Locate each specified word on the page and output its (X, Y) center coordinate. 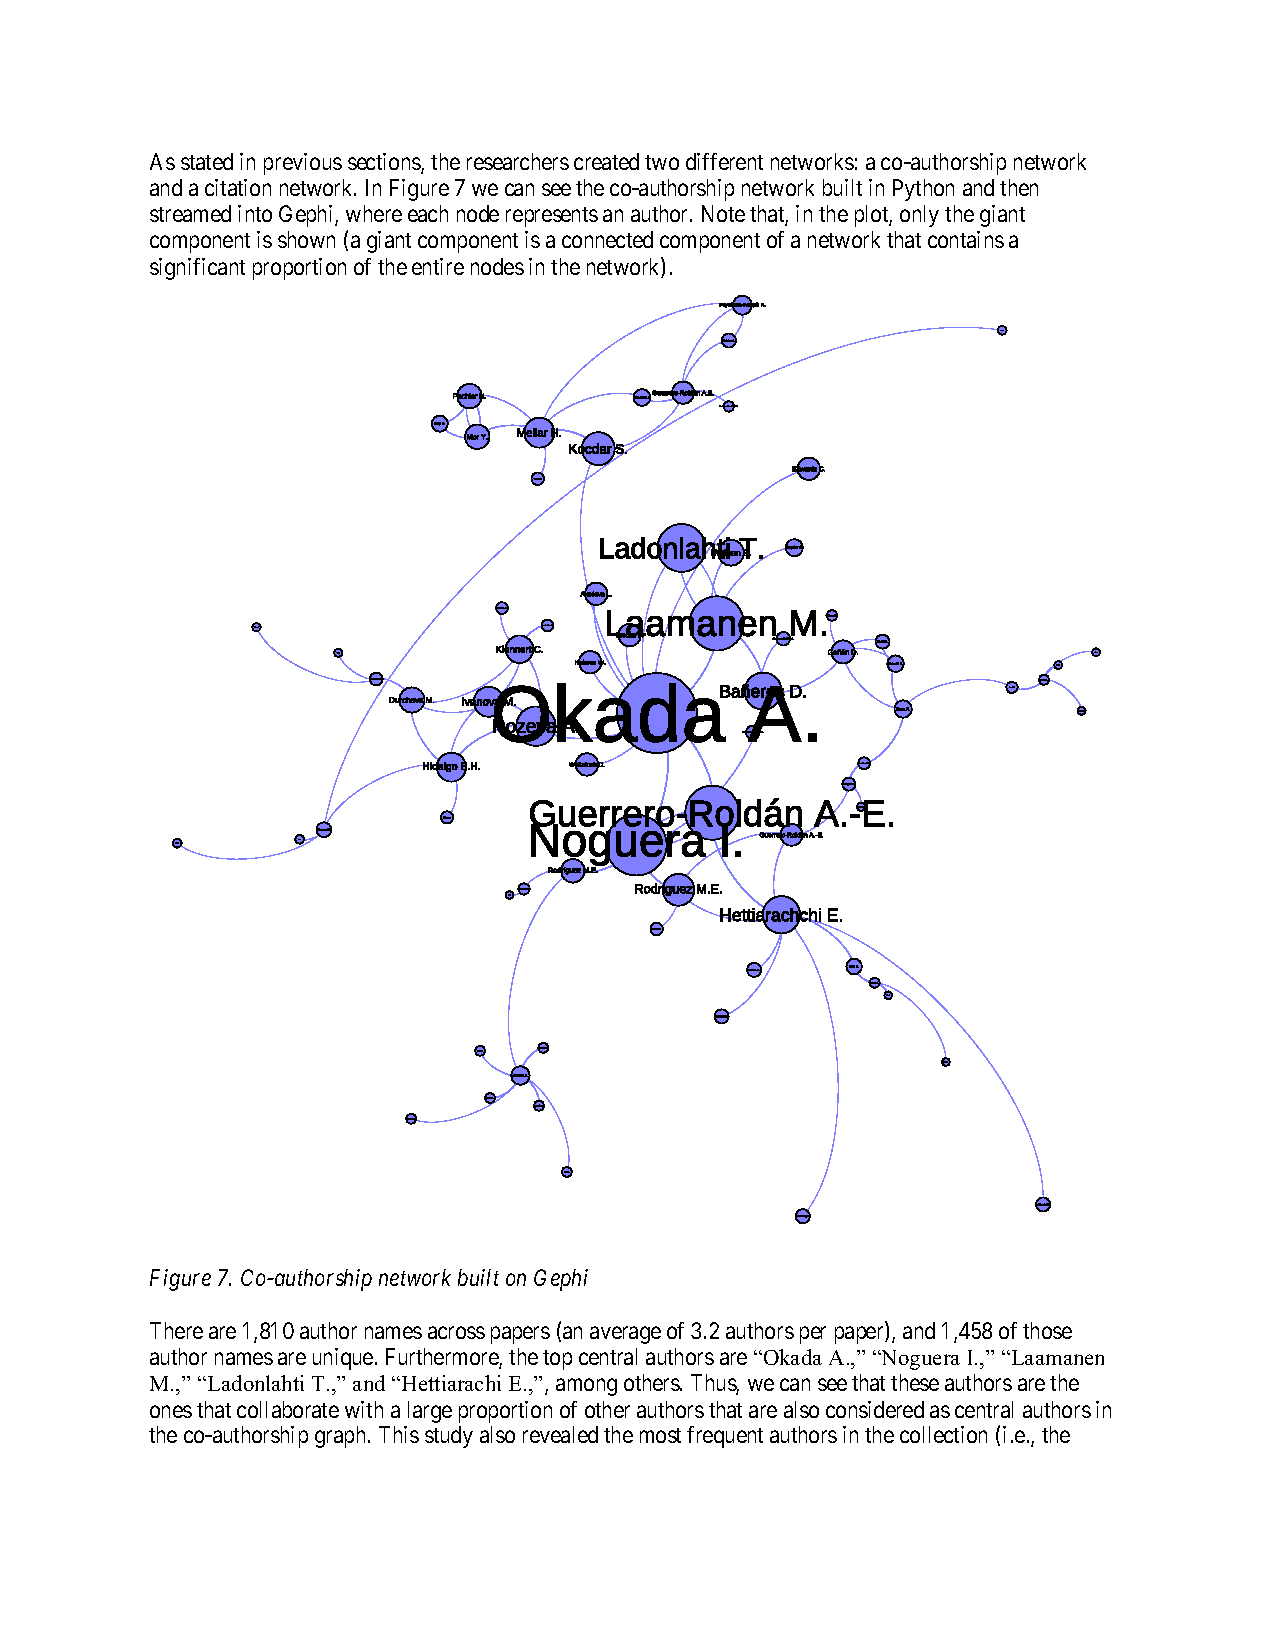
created (606, 161)
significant (197, 269)
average (625, 1335)
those (1047, 1330)
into (255, 213)
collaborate (288, 1409)
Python (923, 190)
